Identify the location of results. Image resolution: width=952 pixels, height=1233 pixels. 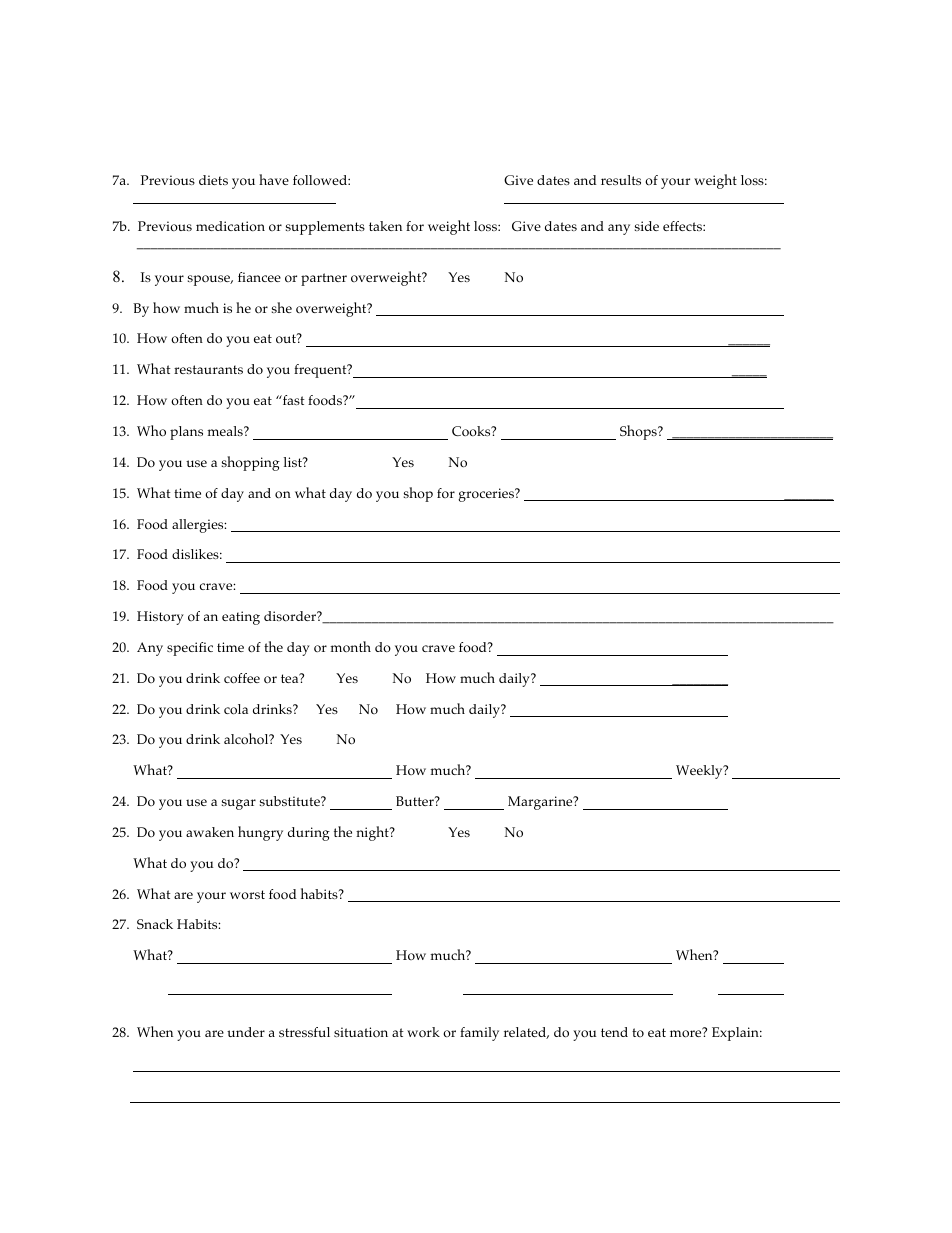
(621, 180).
